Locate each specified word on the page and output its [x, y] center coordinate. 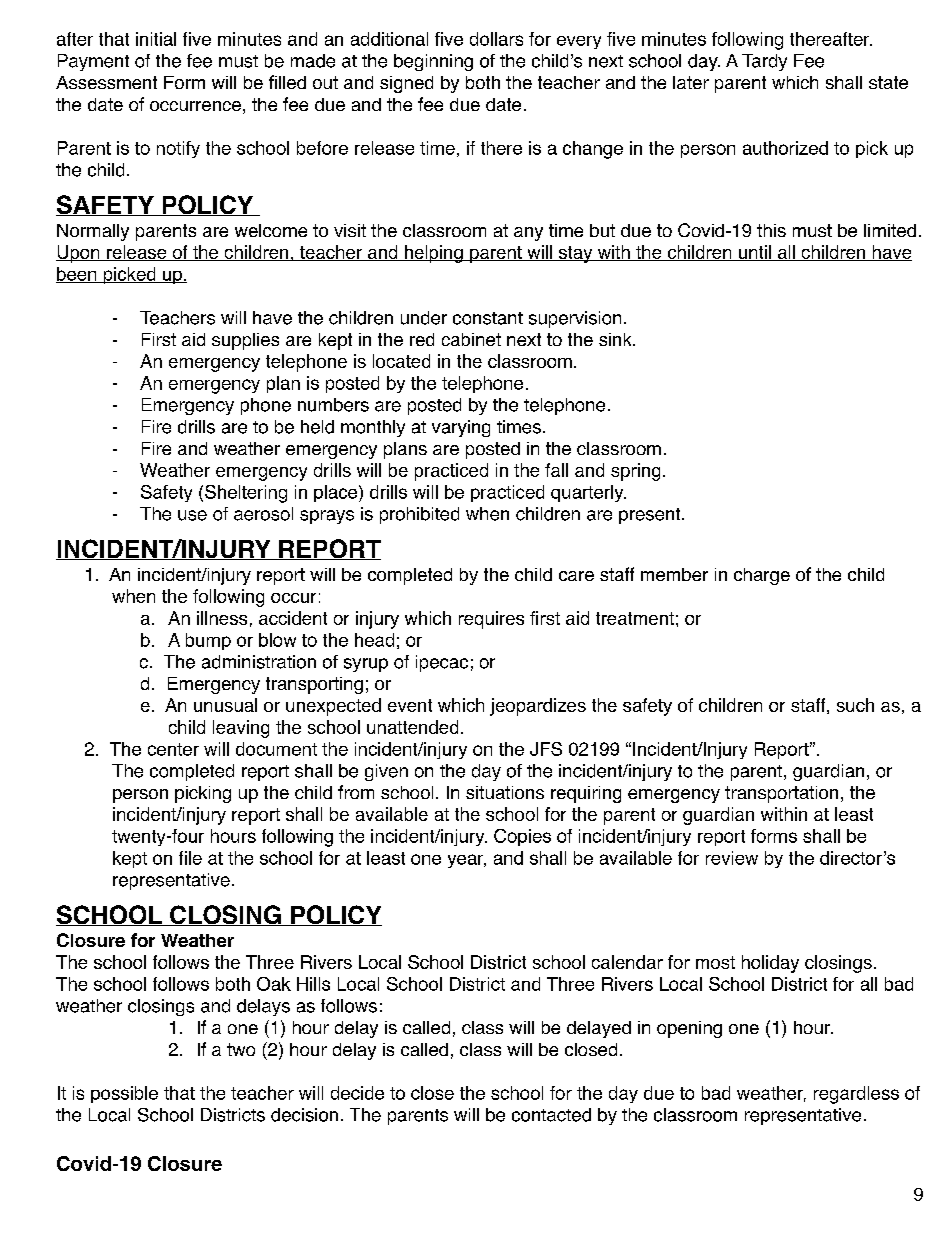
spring [635, 472]
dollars [496, 39]
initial [156, 39]
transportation [781, 794]
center [173, 749]
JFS [546, 749]
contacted [551, 1115]
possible [124, 1094]
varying [461, 428]
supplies [245, 341]
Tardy [764, 62]
